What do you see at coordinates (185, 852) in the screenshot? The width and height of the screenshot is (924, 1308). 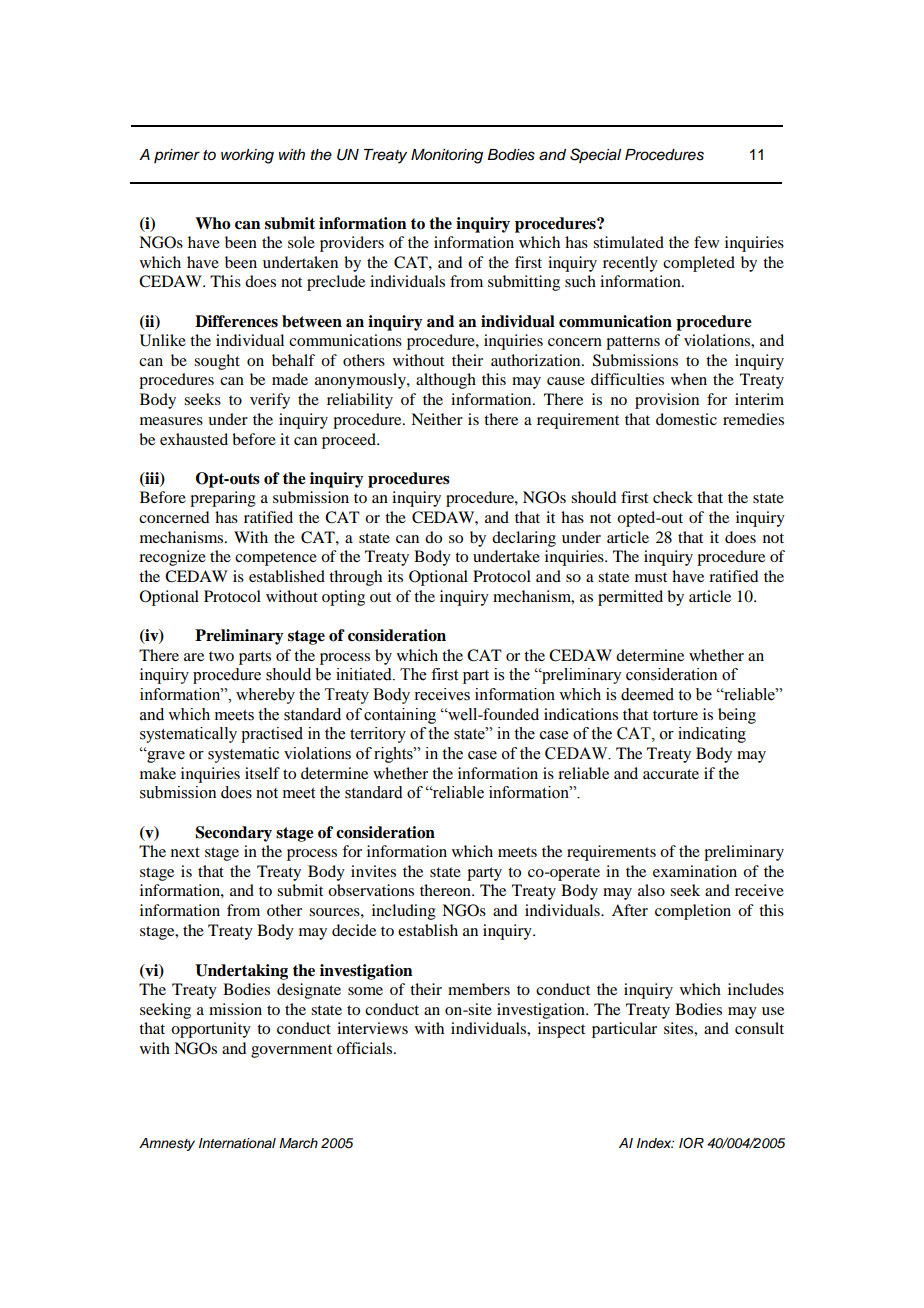 I see `next` at bounding box center [185, 852].
